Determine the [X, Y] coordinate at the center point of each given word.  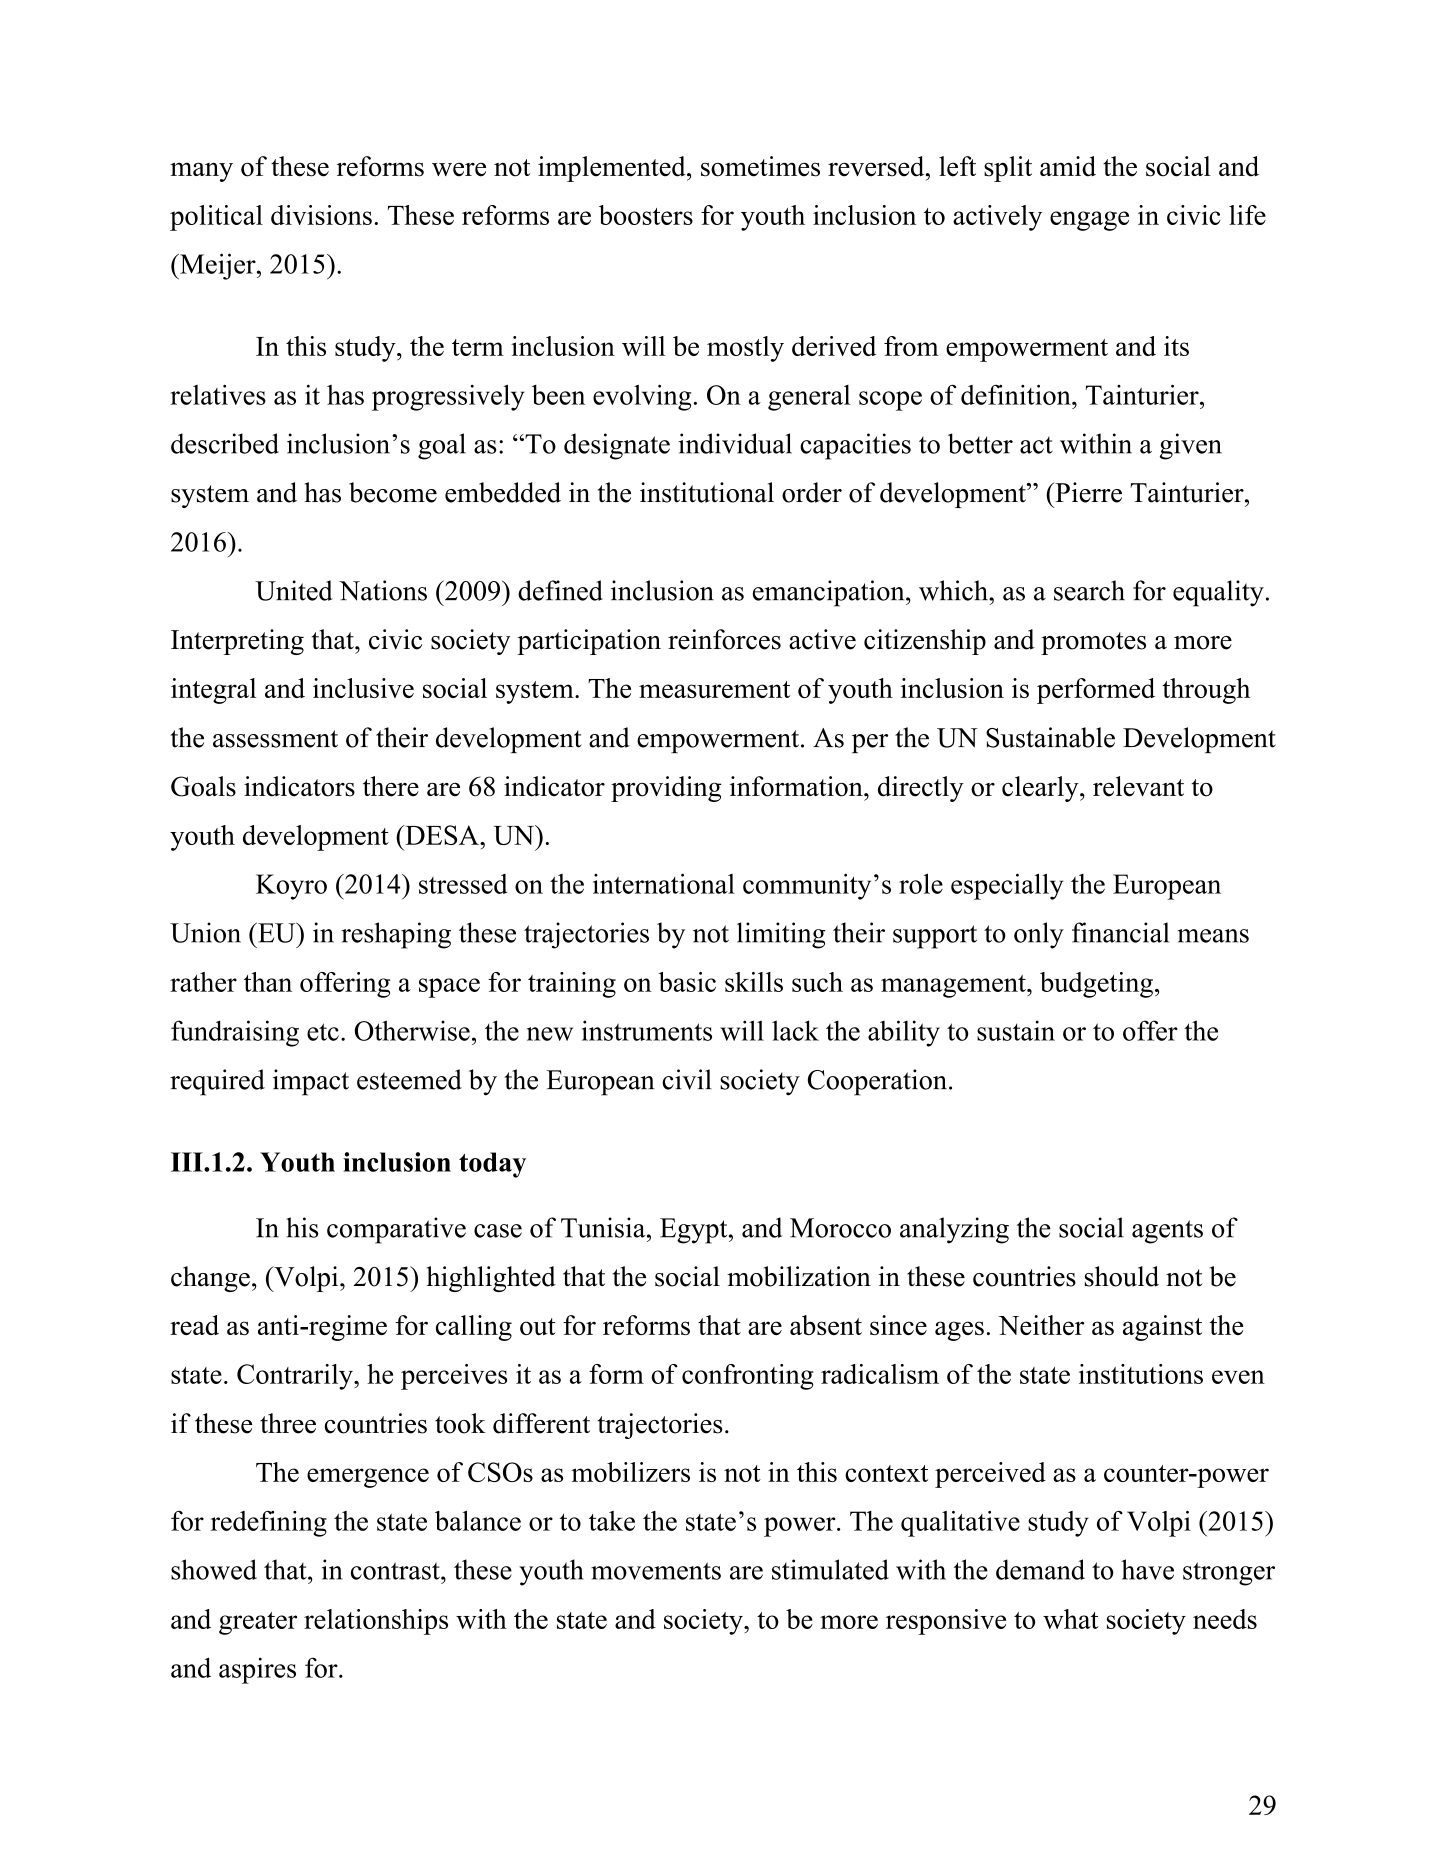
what [1071, 1619]
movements [656, 1571]
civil [687, 1079]
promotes [1093, 643]
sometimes [760, 166]
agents [1167, 1232]
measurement [714, 689]
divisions [321, 215]
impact [311, 1082]
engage [1089, 221]
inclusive [363, 688]
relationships [376, 1622]
